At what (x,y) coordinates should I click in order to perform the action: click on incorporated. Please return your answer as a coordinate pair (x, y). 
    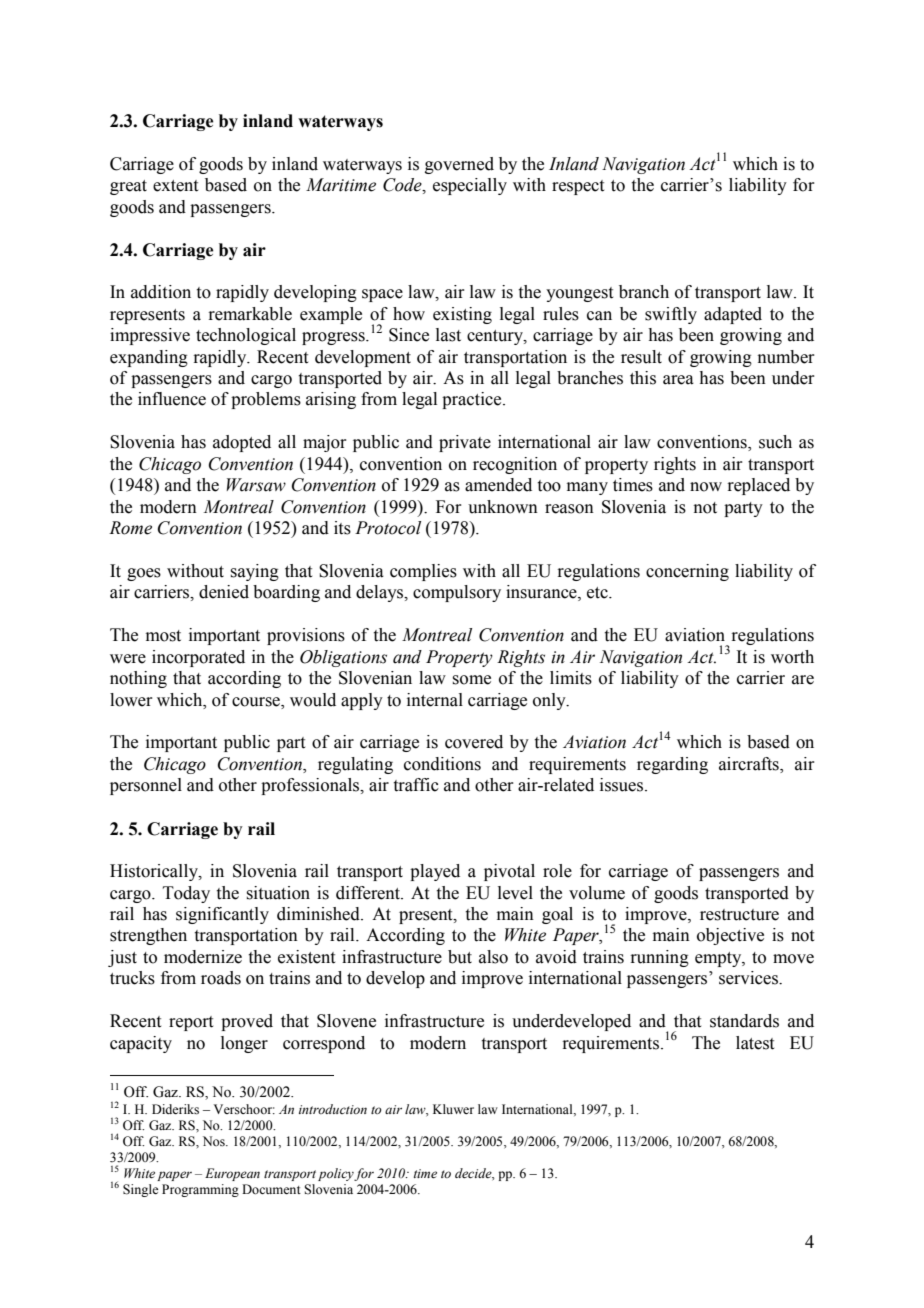
    Looking at the image, I should click on (198, 658).
